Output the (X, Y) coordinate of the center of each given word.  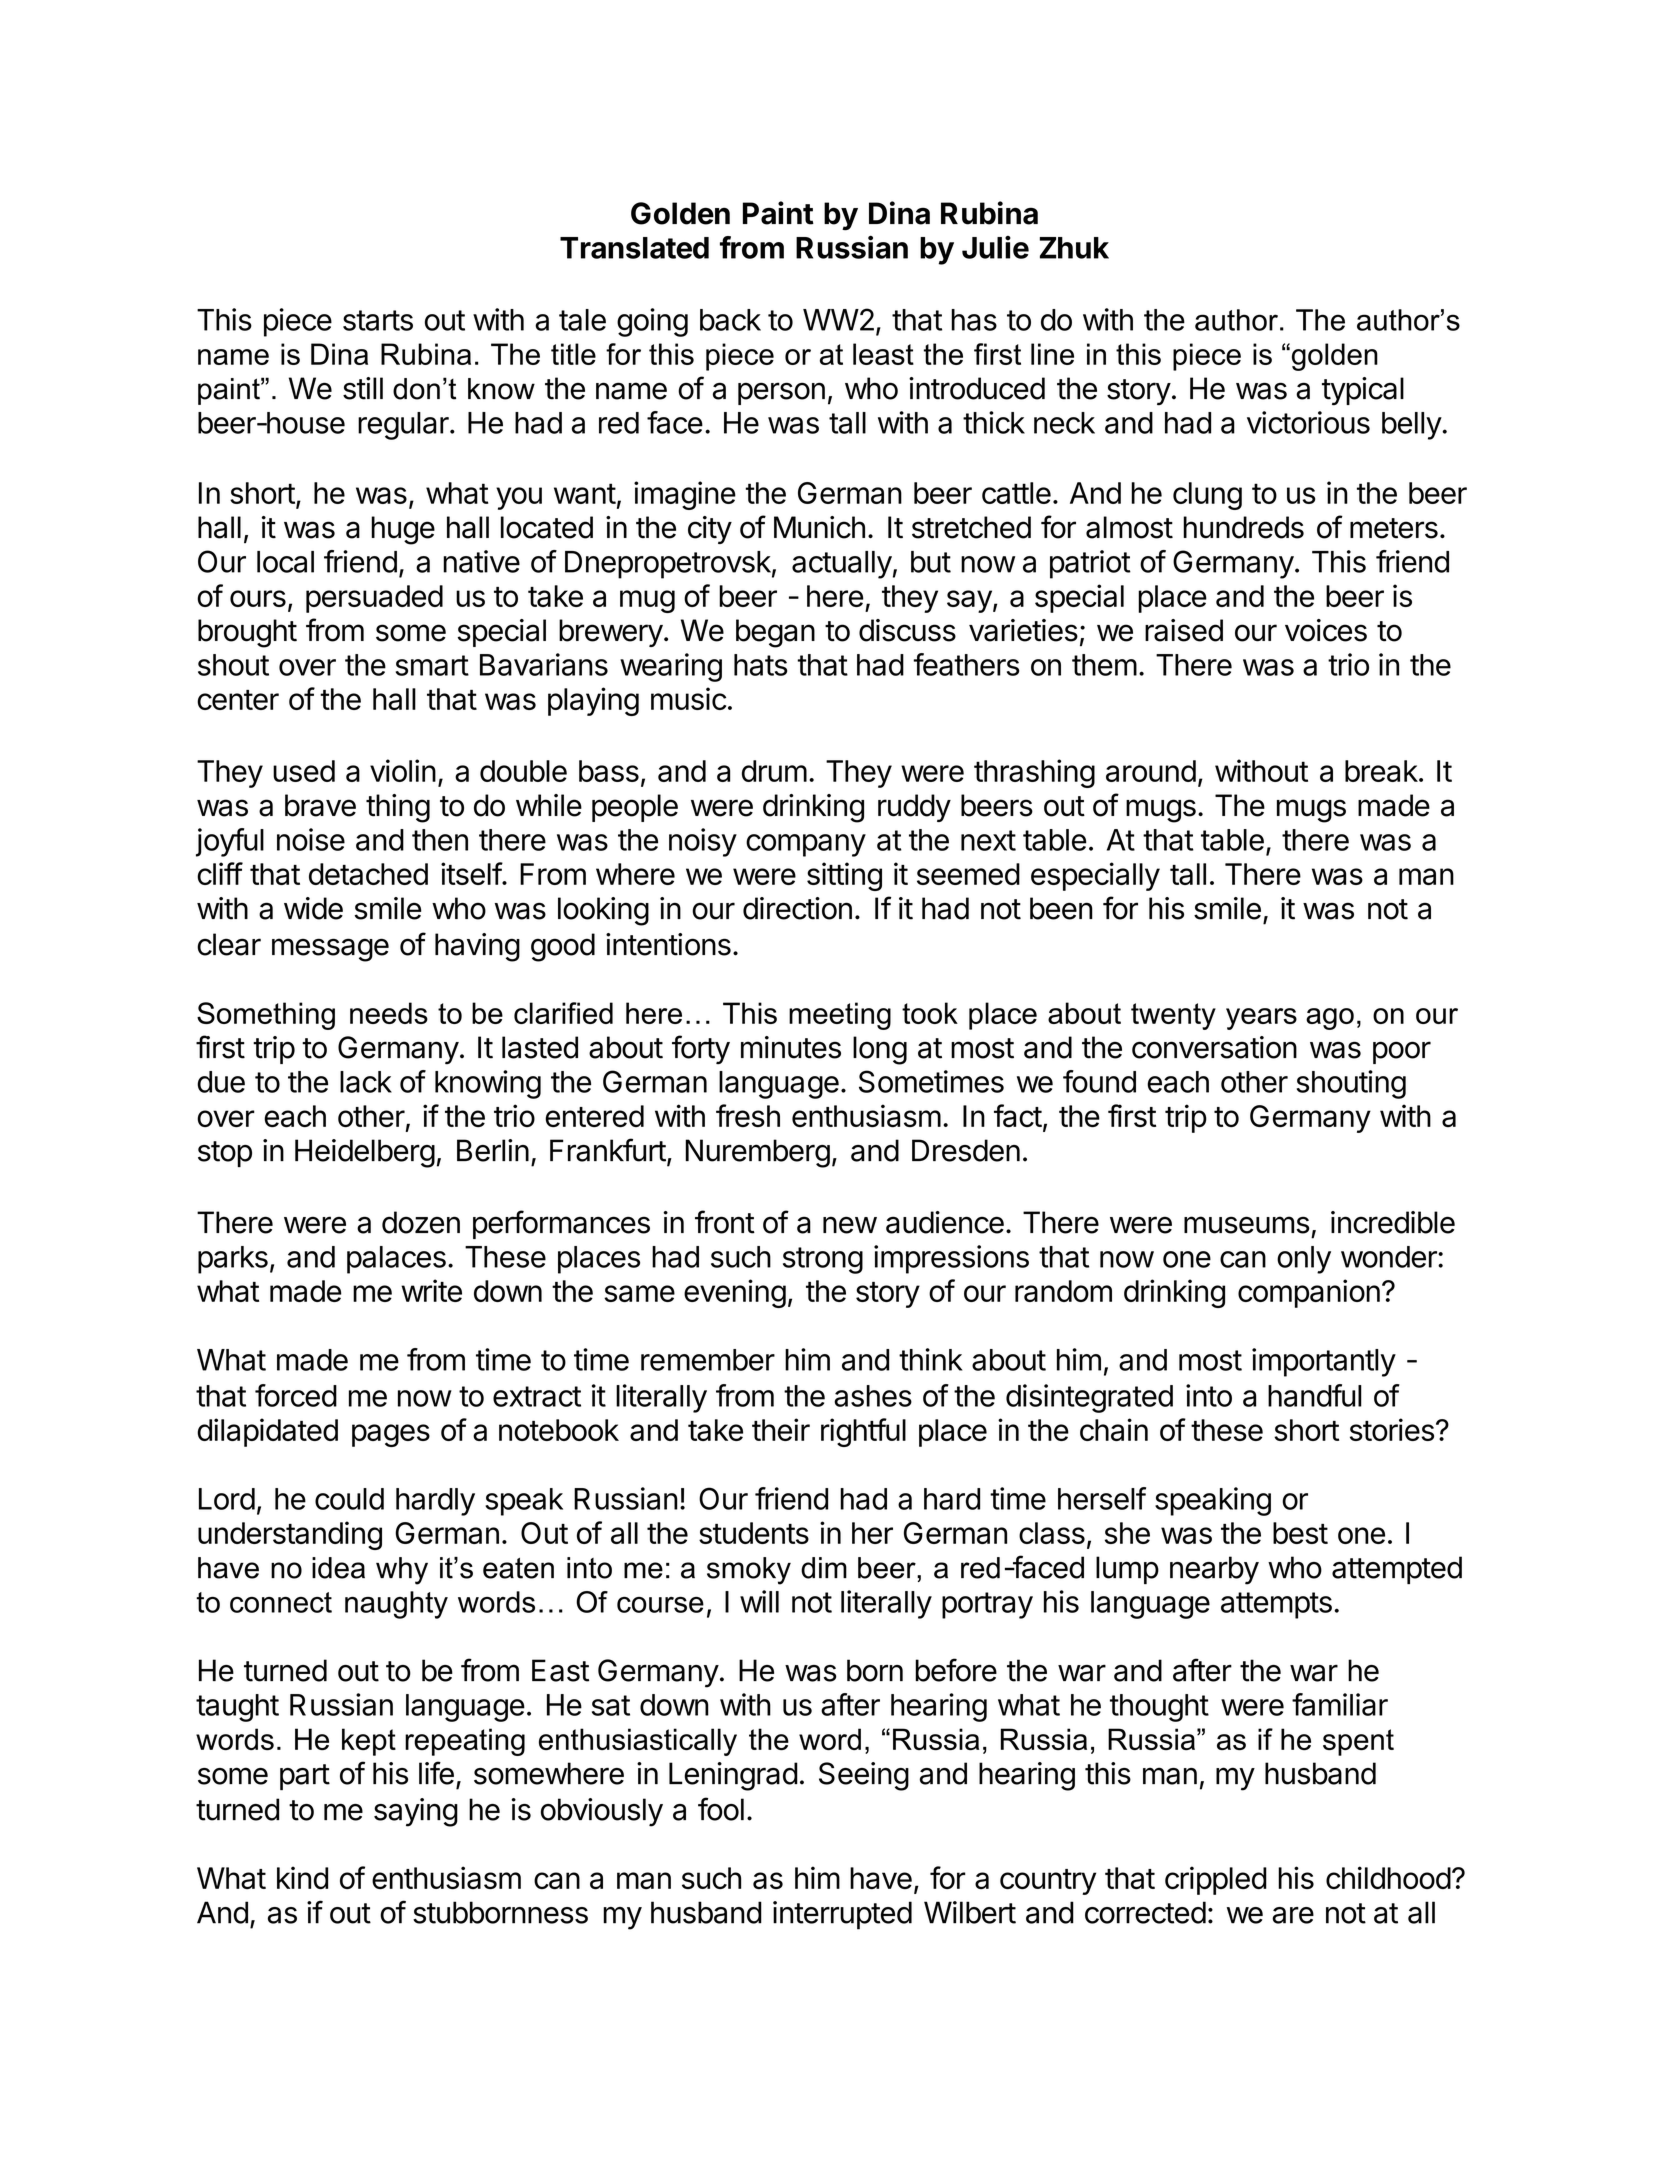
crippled (1216, 1880)
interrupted (842, 1915)
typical (1363, 391)
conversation (1214, 1047)
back (730, 320)
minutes (791, 1047)
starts (378, 320)
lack (366, 1082)
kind (302, 1877)
